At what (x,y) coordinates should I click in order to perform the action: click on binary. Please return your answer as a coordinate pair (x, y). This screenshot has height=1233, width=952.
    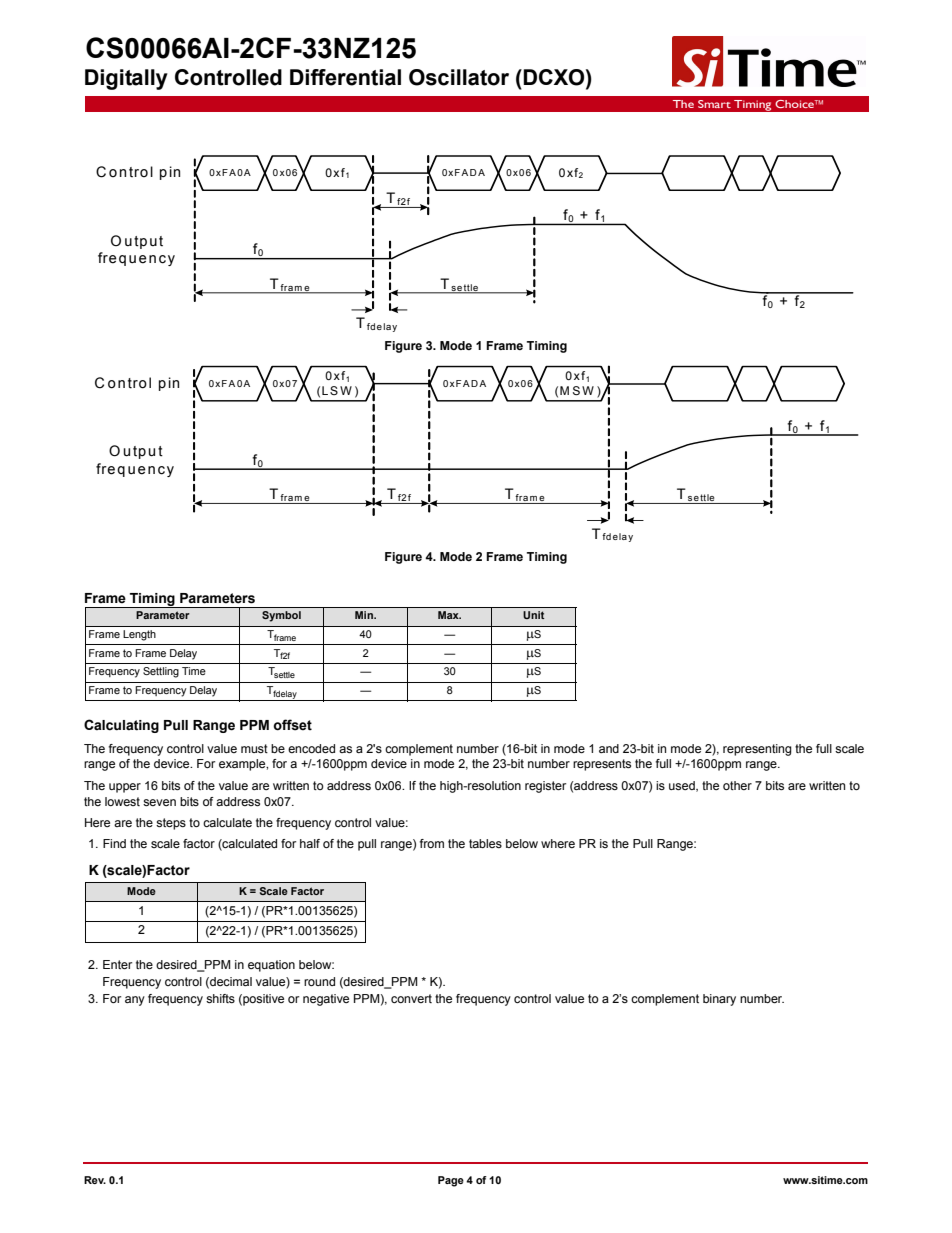
    Looking at the image, I should click on (719, 1000).
